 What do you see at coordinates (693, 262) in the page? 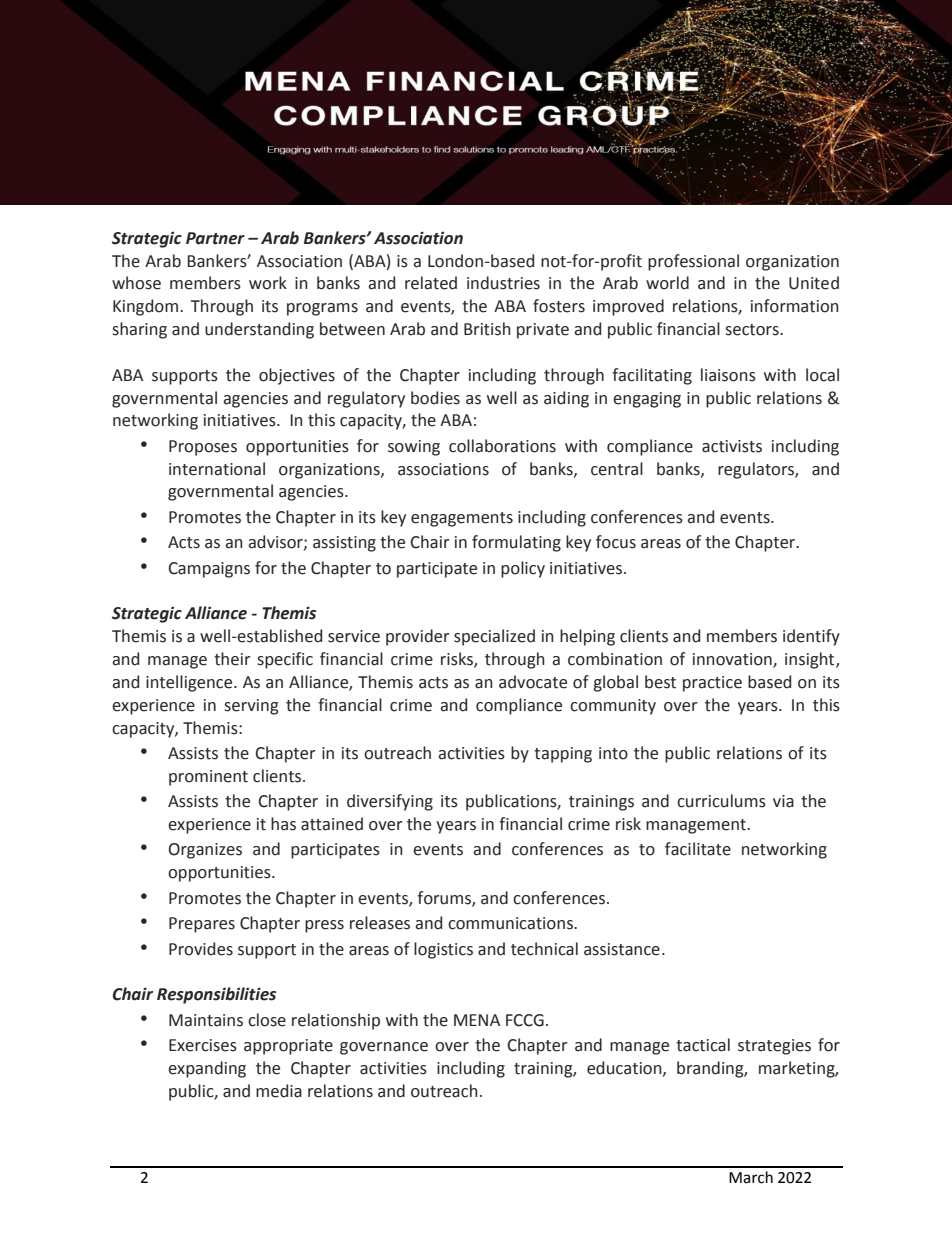
I see `professional` at bounding box center [693, 262].
